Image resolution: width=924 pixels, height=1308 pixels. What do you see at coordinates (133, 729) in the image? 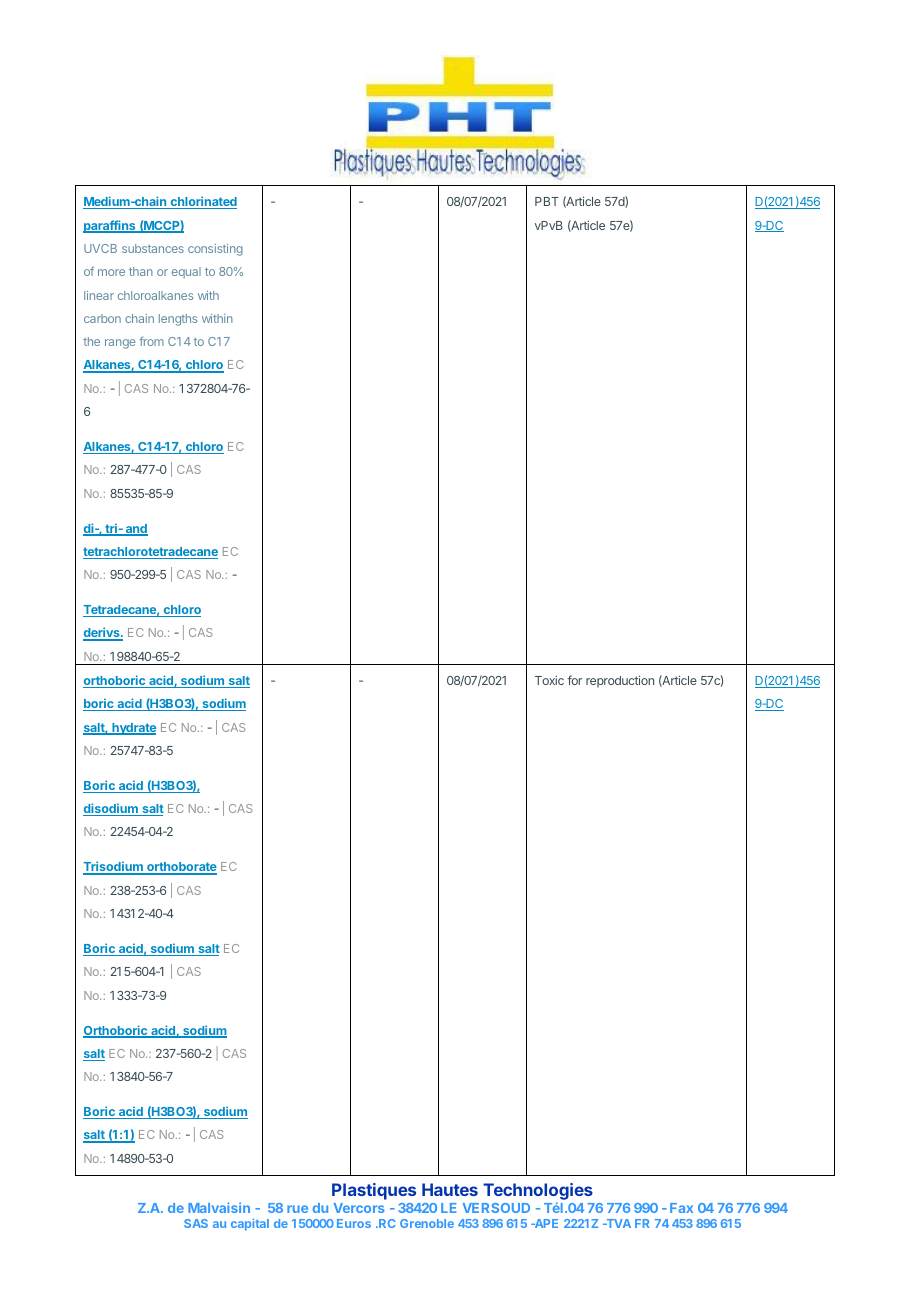
I see `hydrate` at bounding box center [133, 729].
